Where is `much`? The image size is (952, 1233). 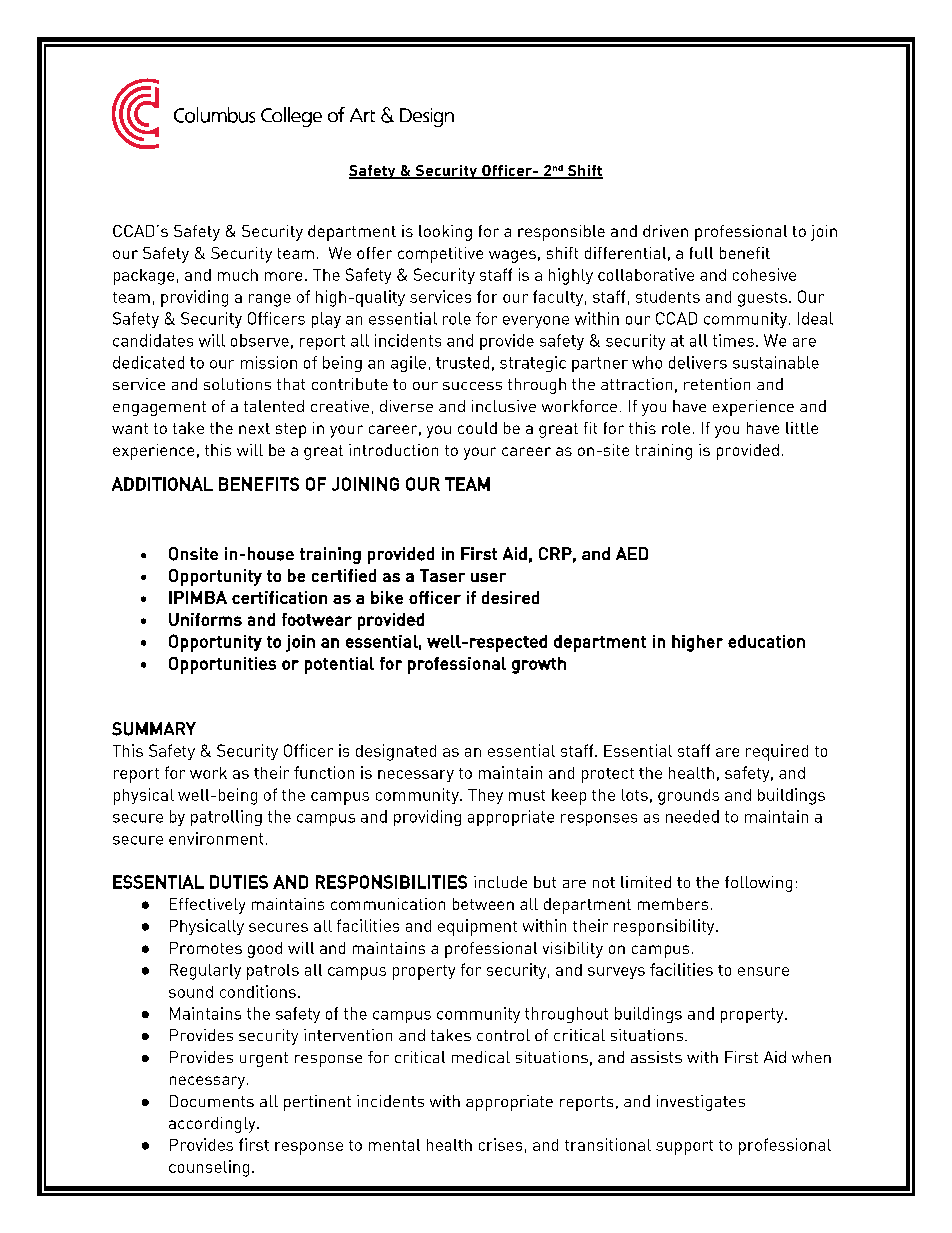 much is located at coordinates (238, 275).
